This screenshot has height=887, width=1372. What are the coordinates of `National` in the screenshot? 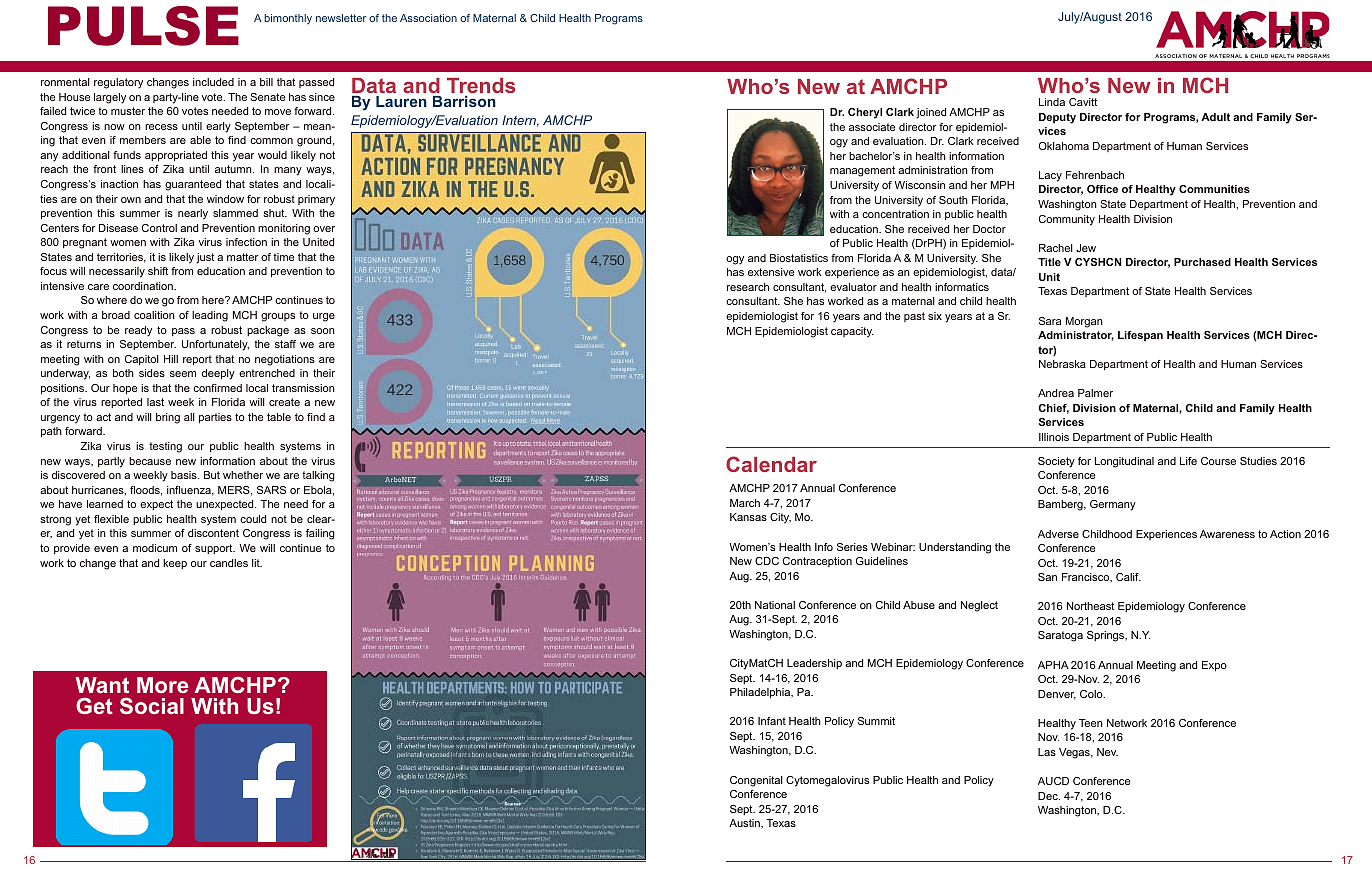 It's located at (775, 605).
